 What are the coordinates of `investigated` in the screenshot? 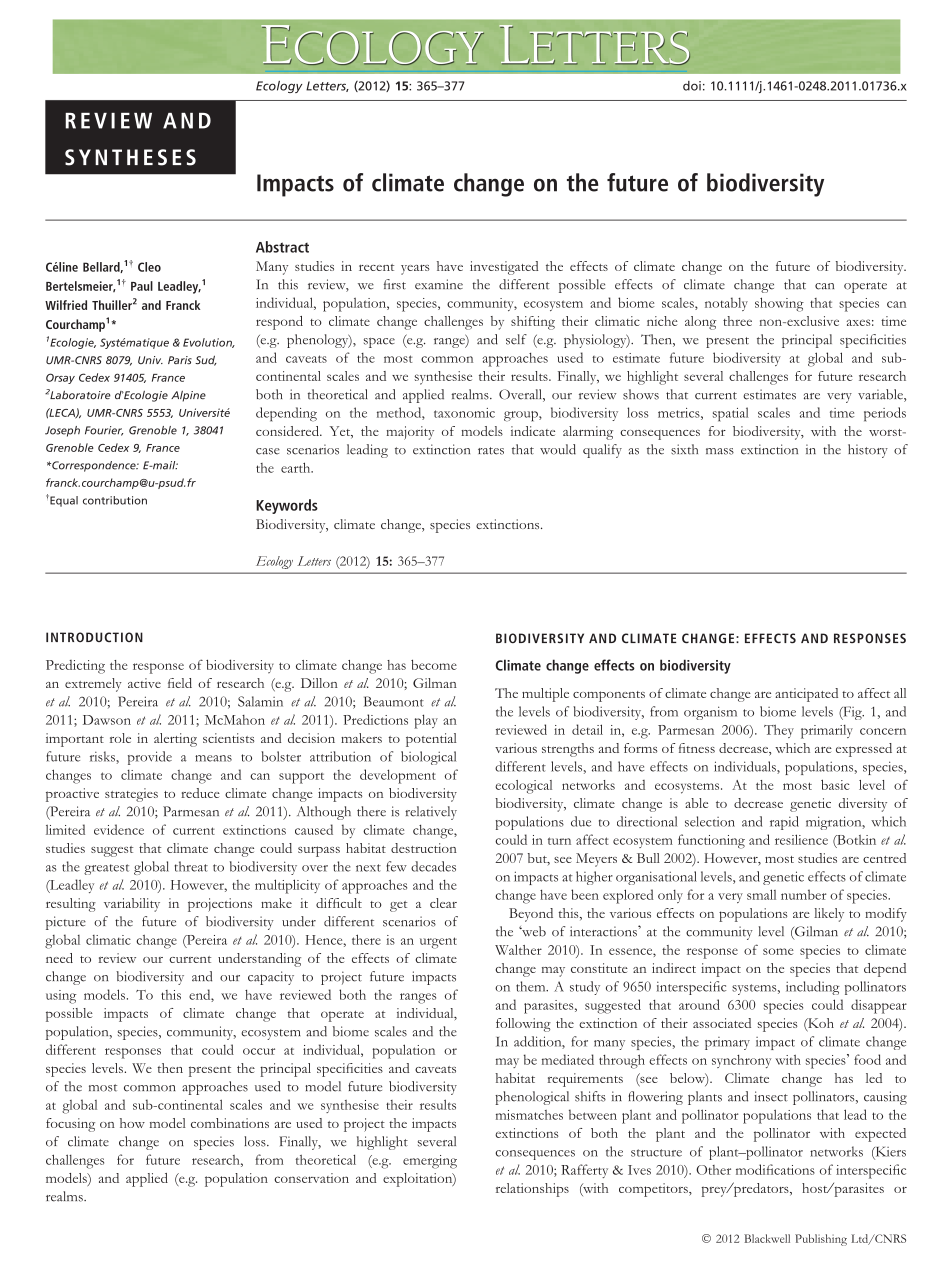 It's located at (504, 268).
